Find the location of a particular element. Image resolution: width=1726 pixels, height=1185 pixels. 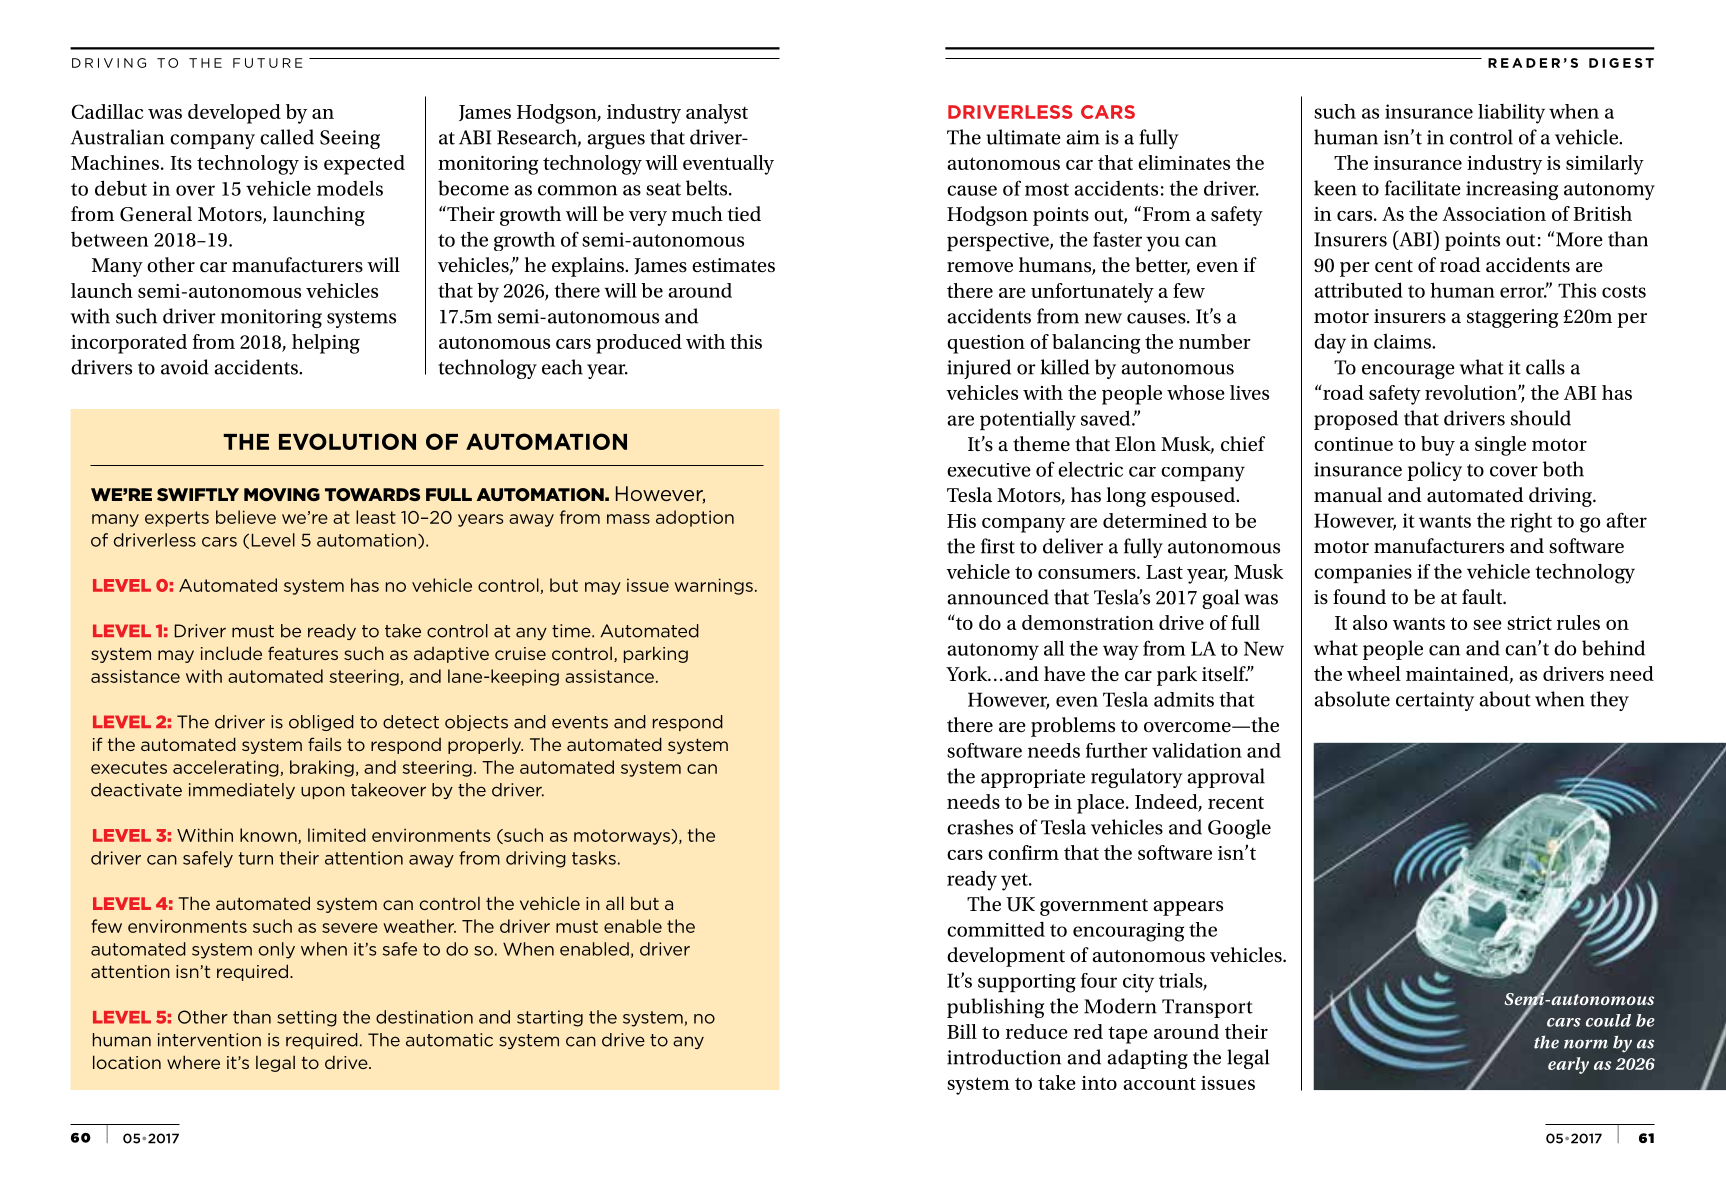

helping is located at coordinates (326, 344).
